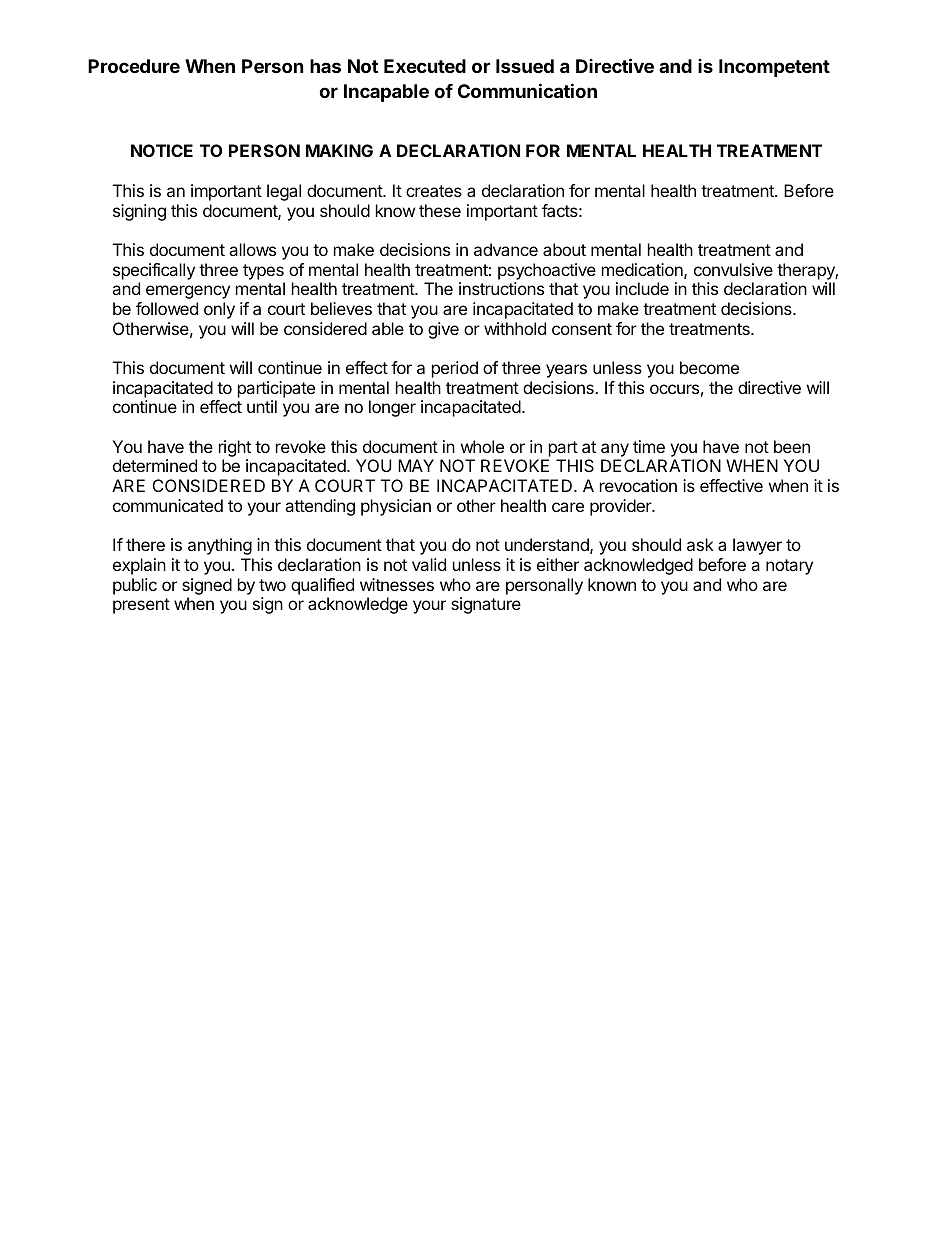 The image size is (952, 1233). What do you see at coordinates (397, 584) in the screenshot?
I see `witnesses` at bounding box center [397, 584].
